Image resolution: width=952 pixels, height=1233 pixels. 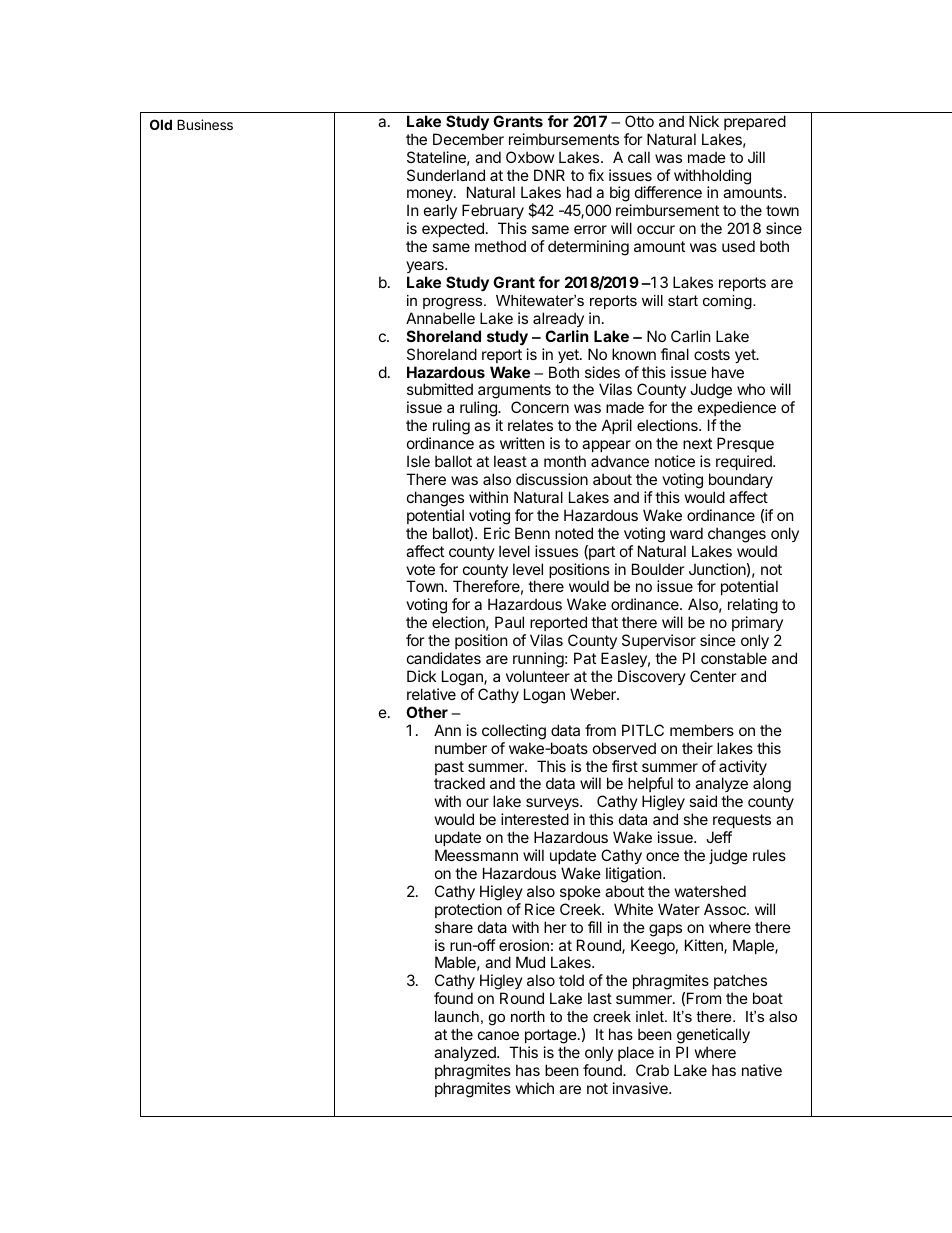 I want to click on Nick, so click(x=704, y=121).
